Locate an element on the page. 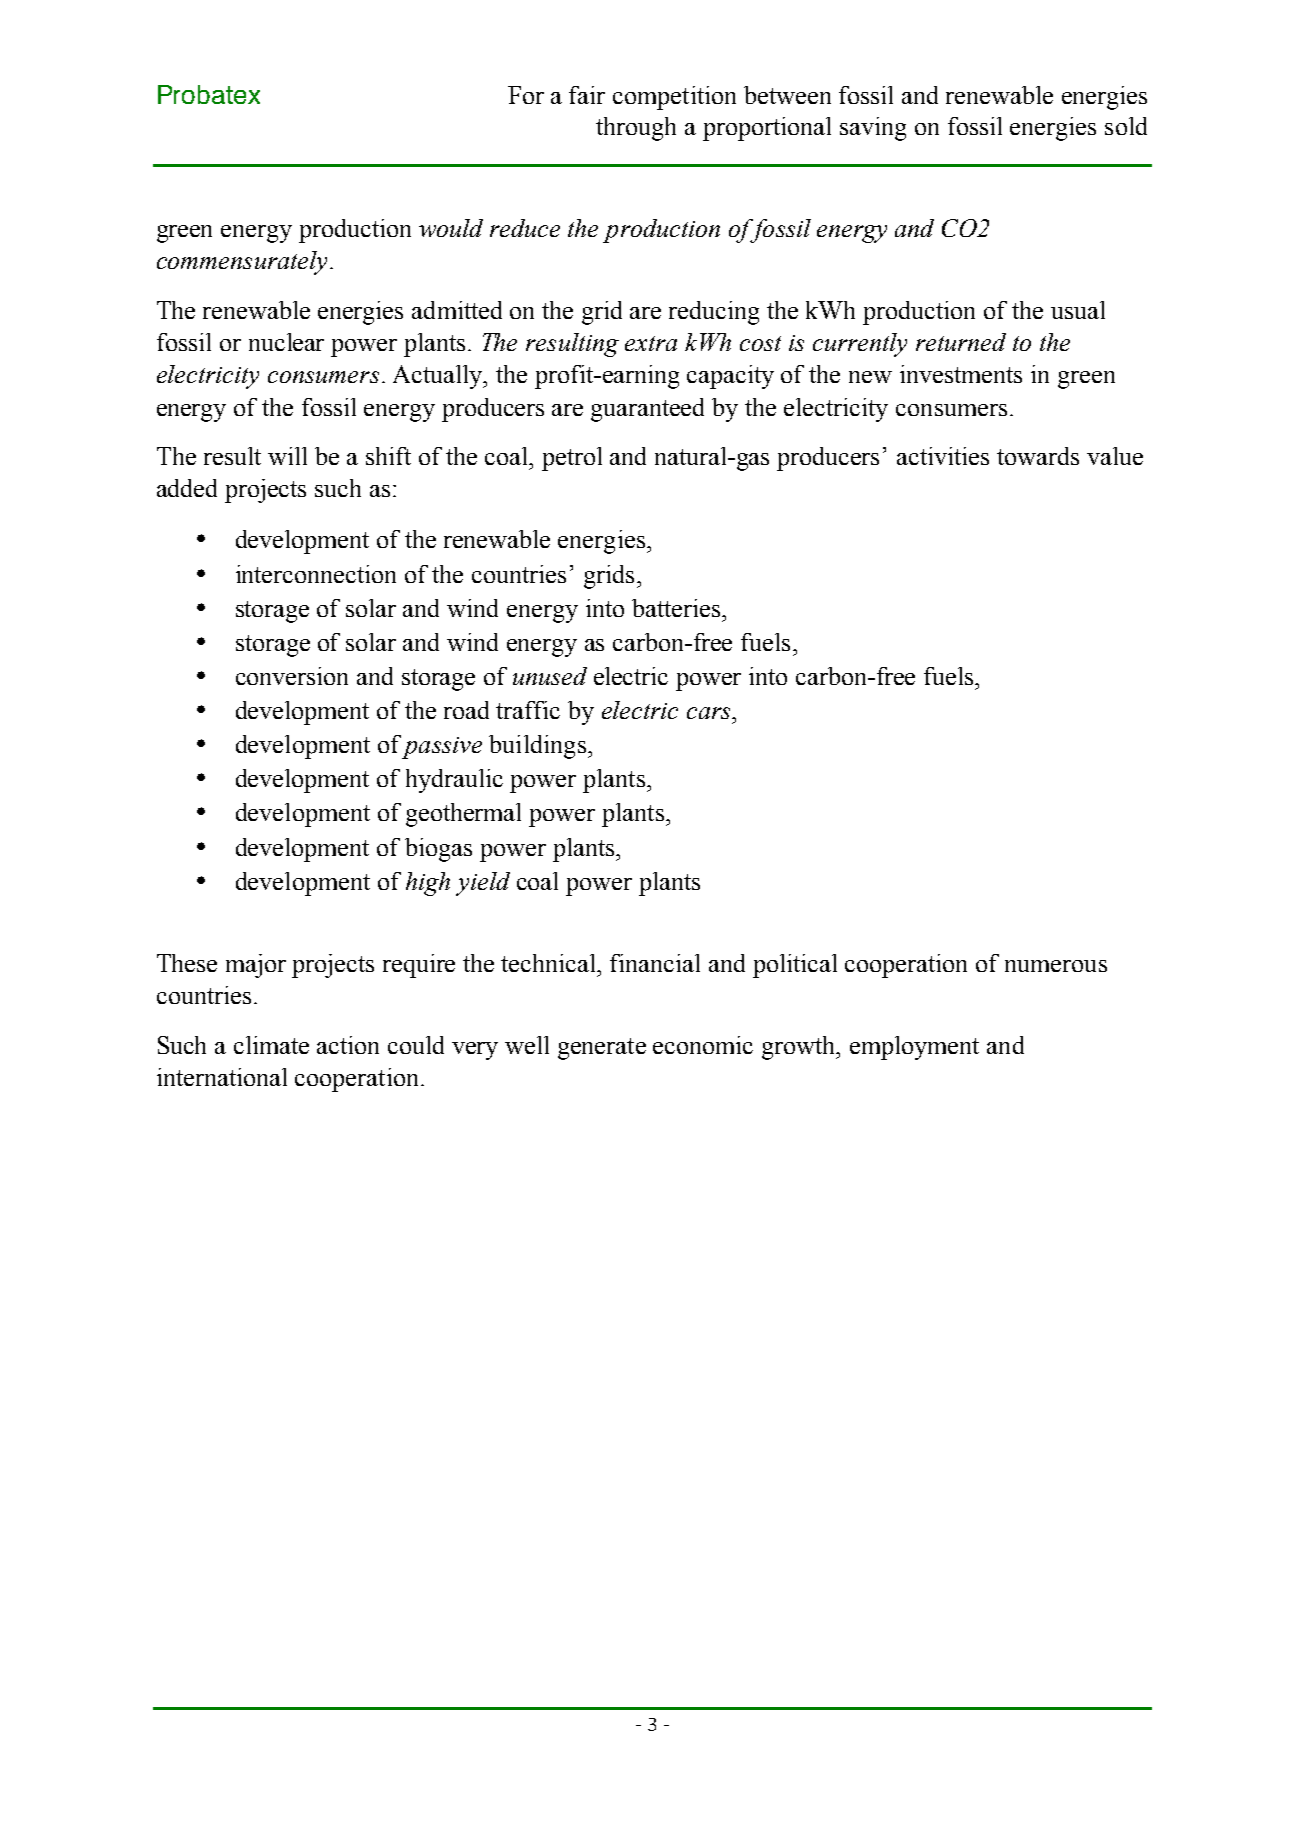 The image size is (1302, 1842). sold is located at coordinates (1126, 126).
